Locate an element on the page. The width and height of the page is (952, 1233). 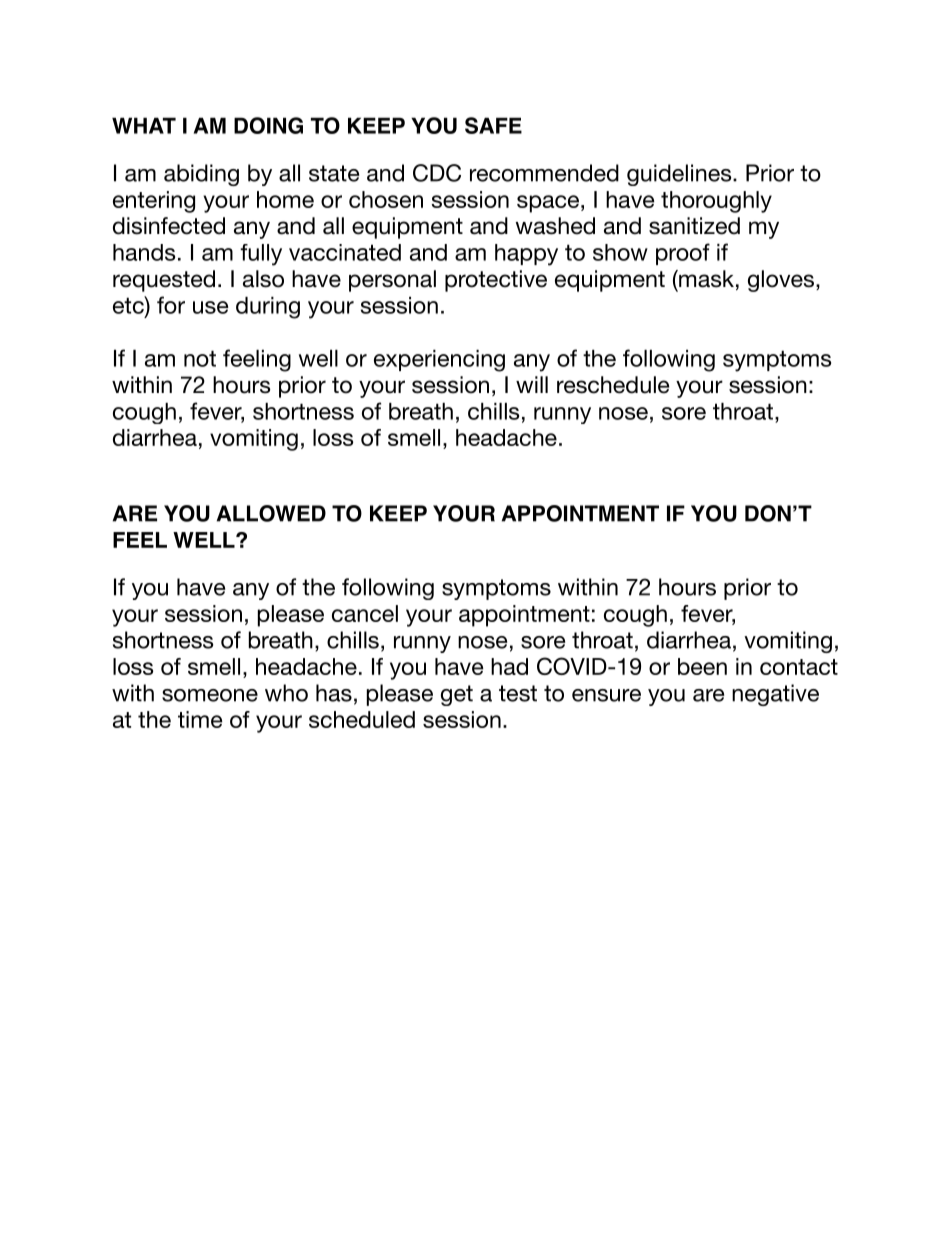
negative is located at coordinates (775, 695).
